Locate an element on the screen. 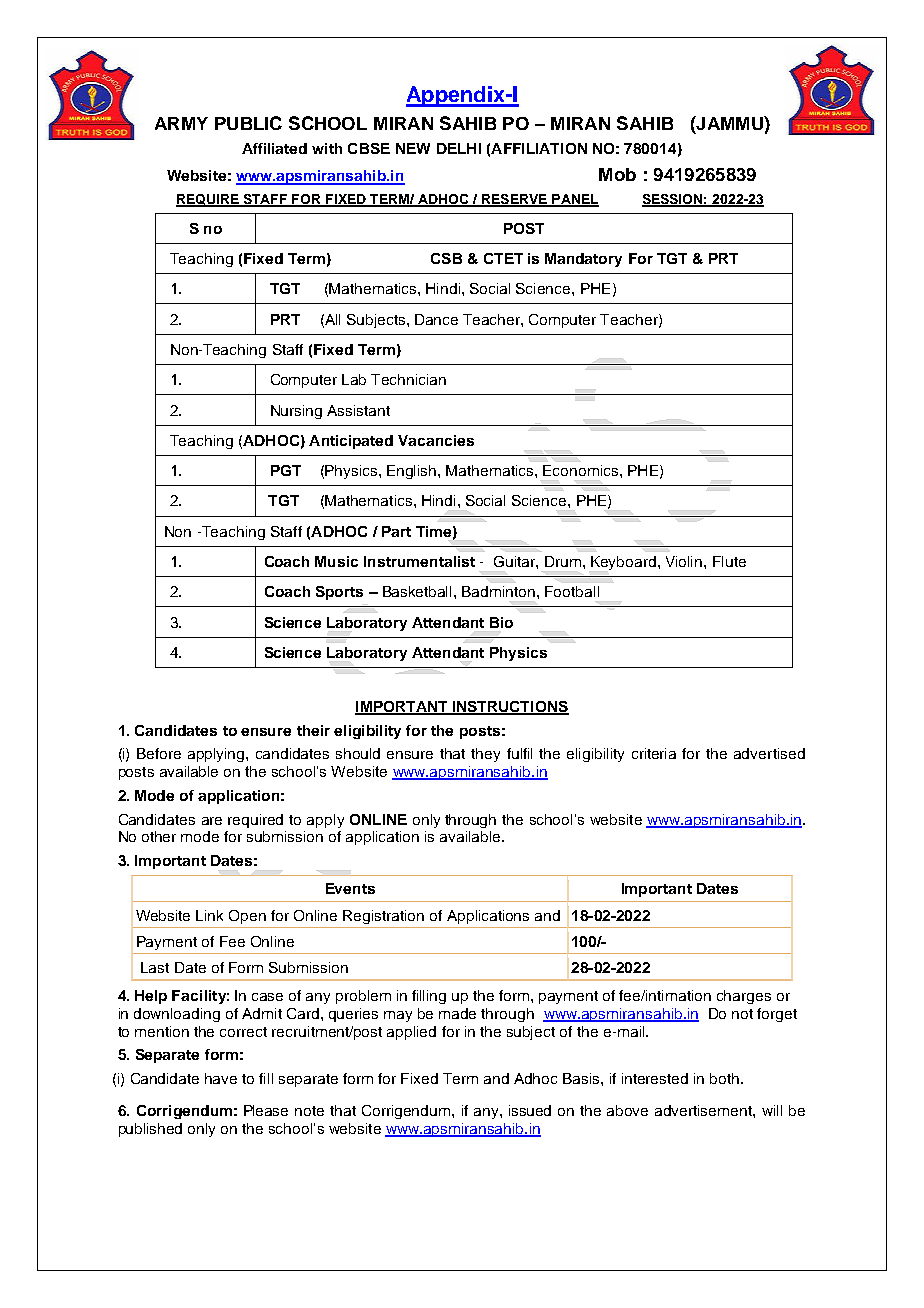  Bio is located at coordinates (501, 622).
